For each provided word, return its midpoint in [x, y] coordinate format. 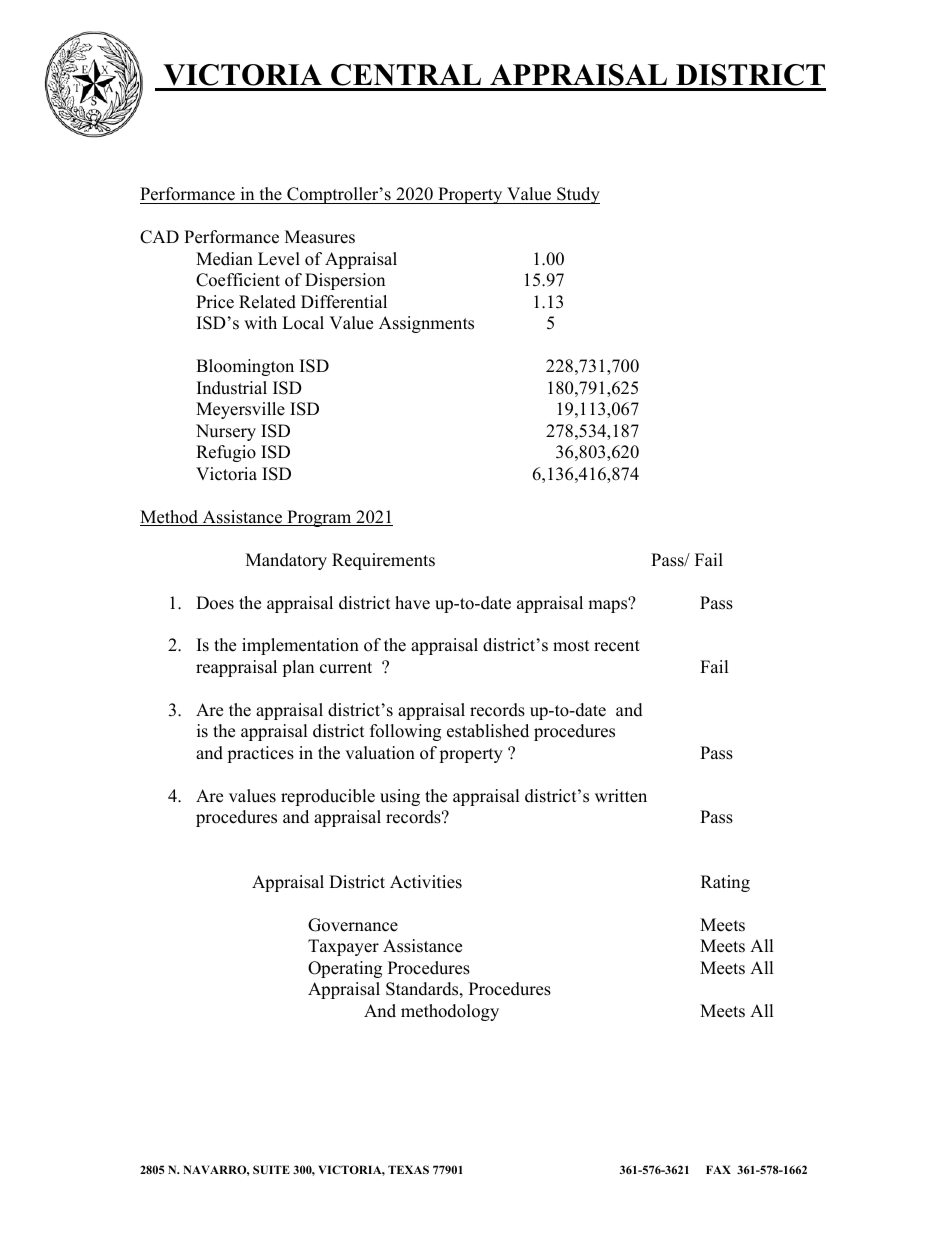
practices [260, 754]
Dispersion [345, 281]
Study [577, 195]
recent [617, 646]
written [621, 796]
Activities [426, 882]
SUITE [271, 1169]
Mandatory [286, 561]
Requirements [383, 561]
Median [224, 259]
